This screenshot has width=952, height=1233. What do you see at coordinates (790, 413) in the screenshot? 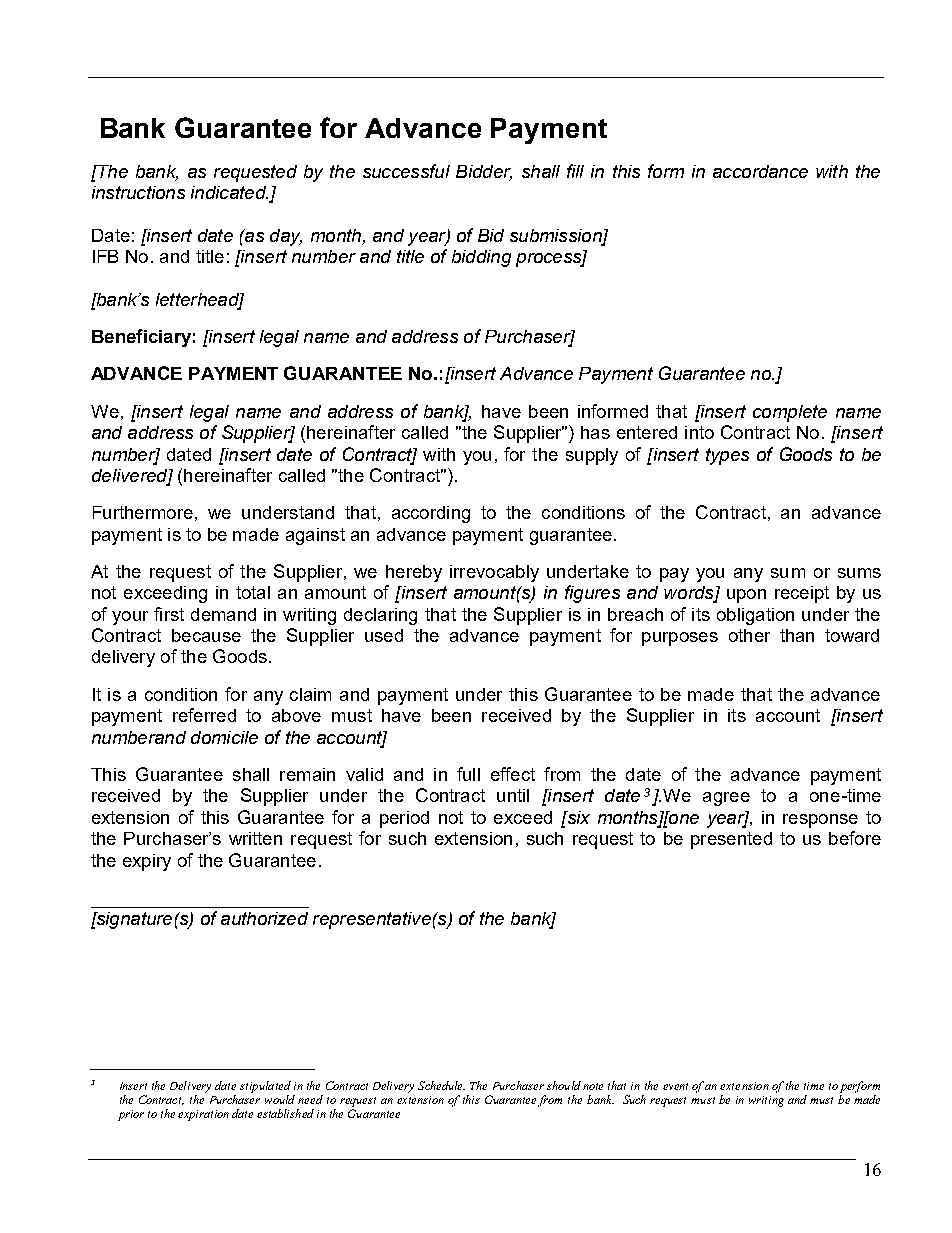
I see `complete` at bounding box center [790, 413].
